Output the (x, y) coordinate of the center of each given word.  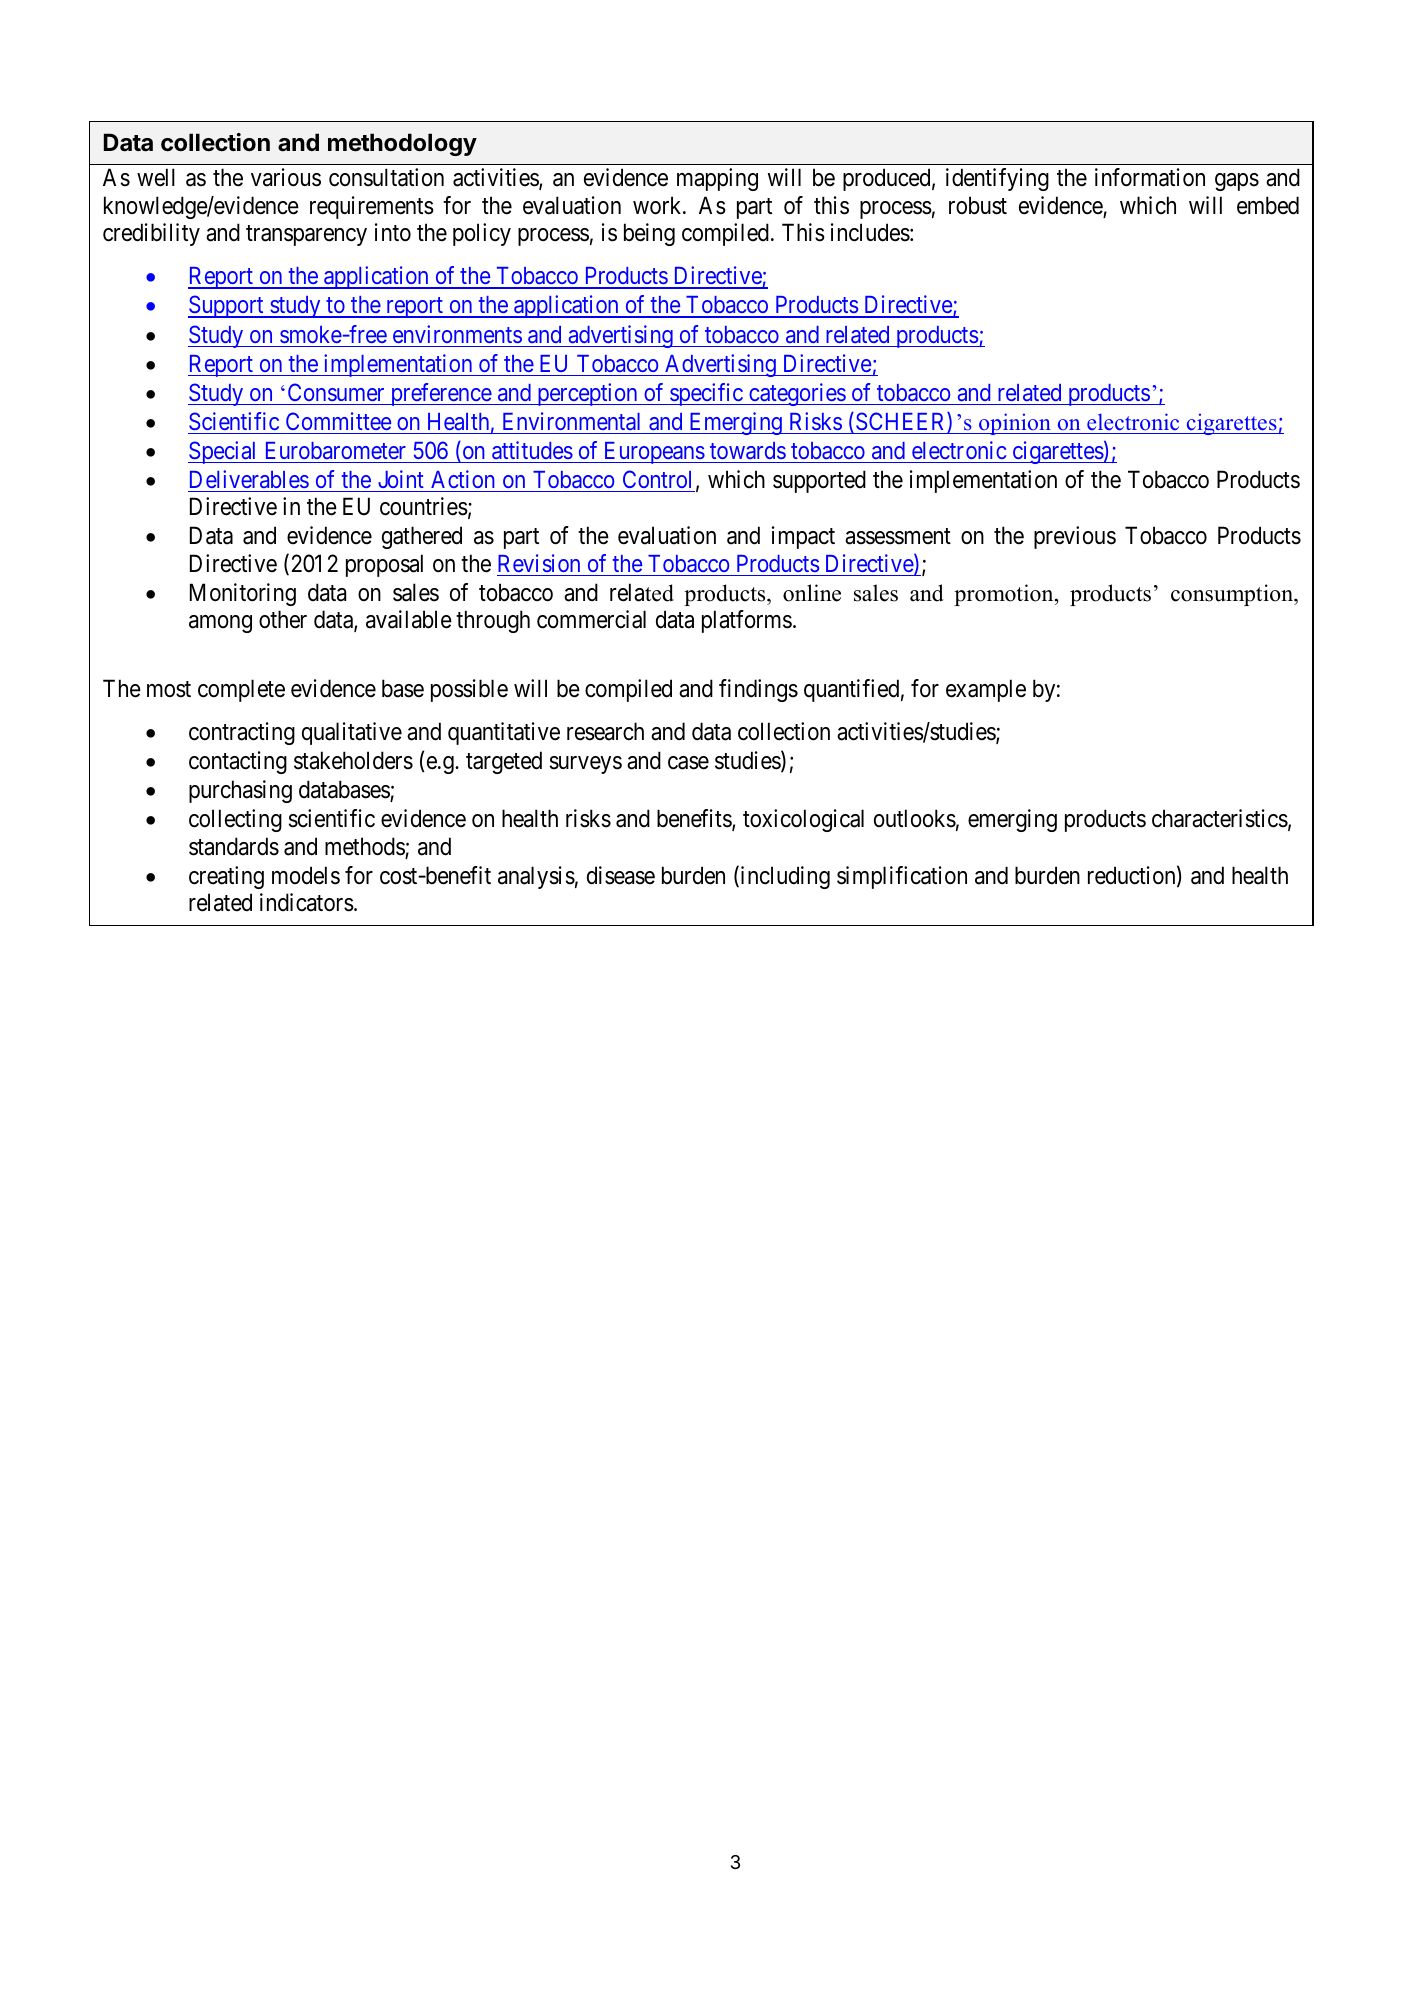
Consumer (336, 392)
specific (706, 394)
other (283, 619)
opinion (1015, 424)
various (286, 177)
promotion (1005, 595)
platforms (747, 621)
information (1150, 177)
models (306, 875)
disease (621, 875)
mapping (717, 179)
